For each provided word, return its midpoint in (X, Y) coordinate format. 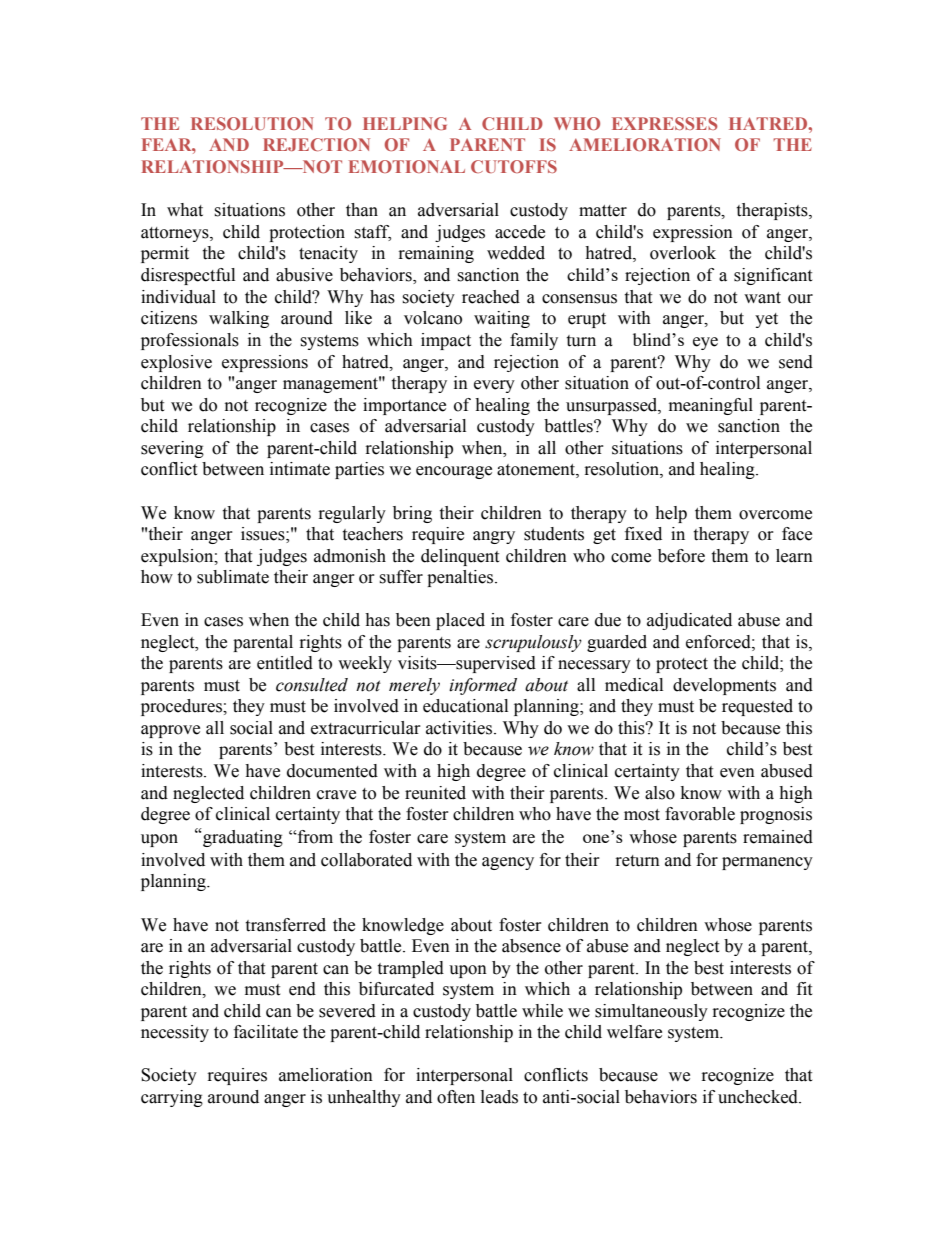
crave (336, 795)
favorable (700, 814)
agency (508, 863)
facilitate (266, 1032)
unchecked (759, 1097)
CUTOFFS (514, 166)
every (494, 386)
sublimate (233, 577)
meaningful (711, 406)
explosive (176, 363)
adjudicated (689, 621)
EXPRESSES (664, 123)
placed (460, 621)
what (185, 210)
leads (499, 1097)
